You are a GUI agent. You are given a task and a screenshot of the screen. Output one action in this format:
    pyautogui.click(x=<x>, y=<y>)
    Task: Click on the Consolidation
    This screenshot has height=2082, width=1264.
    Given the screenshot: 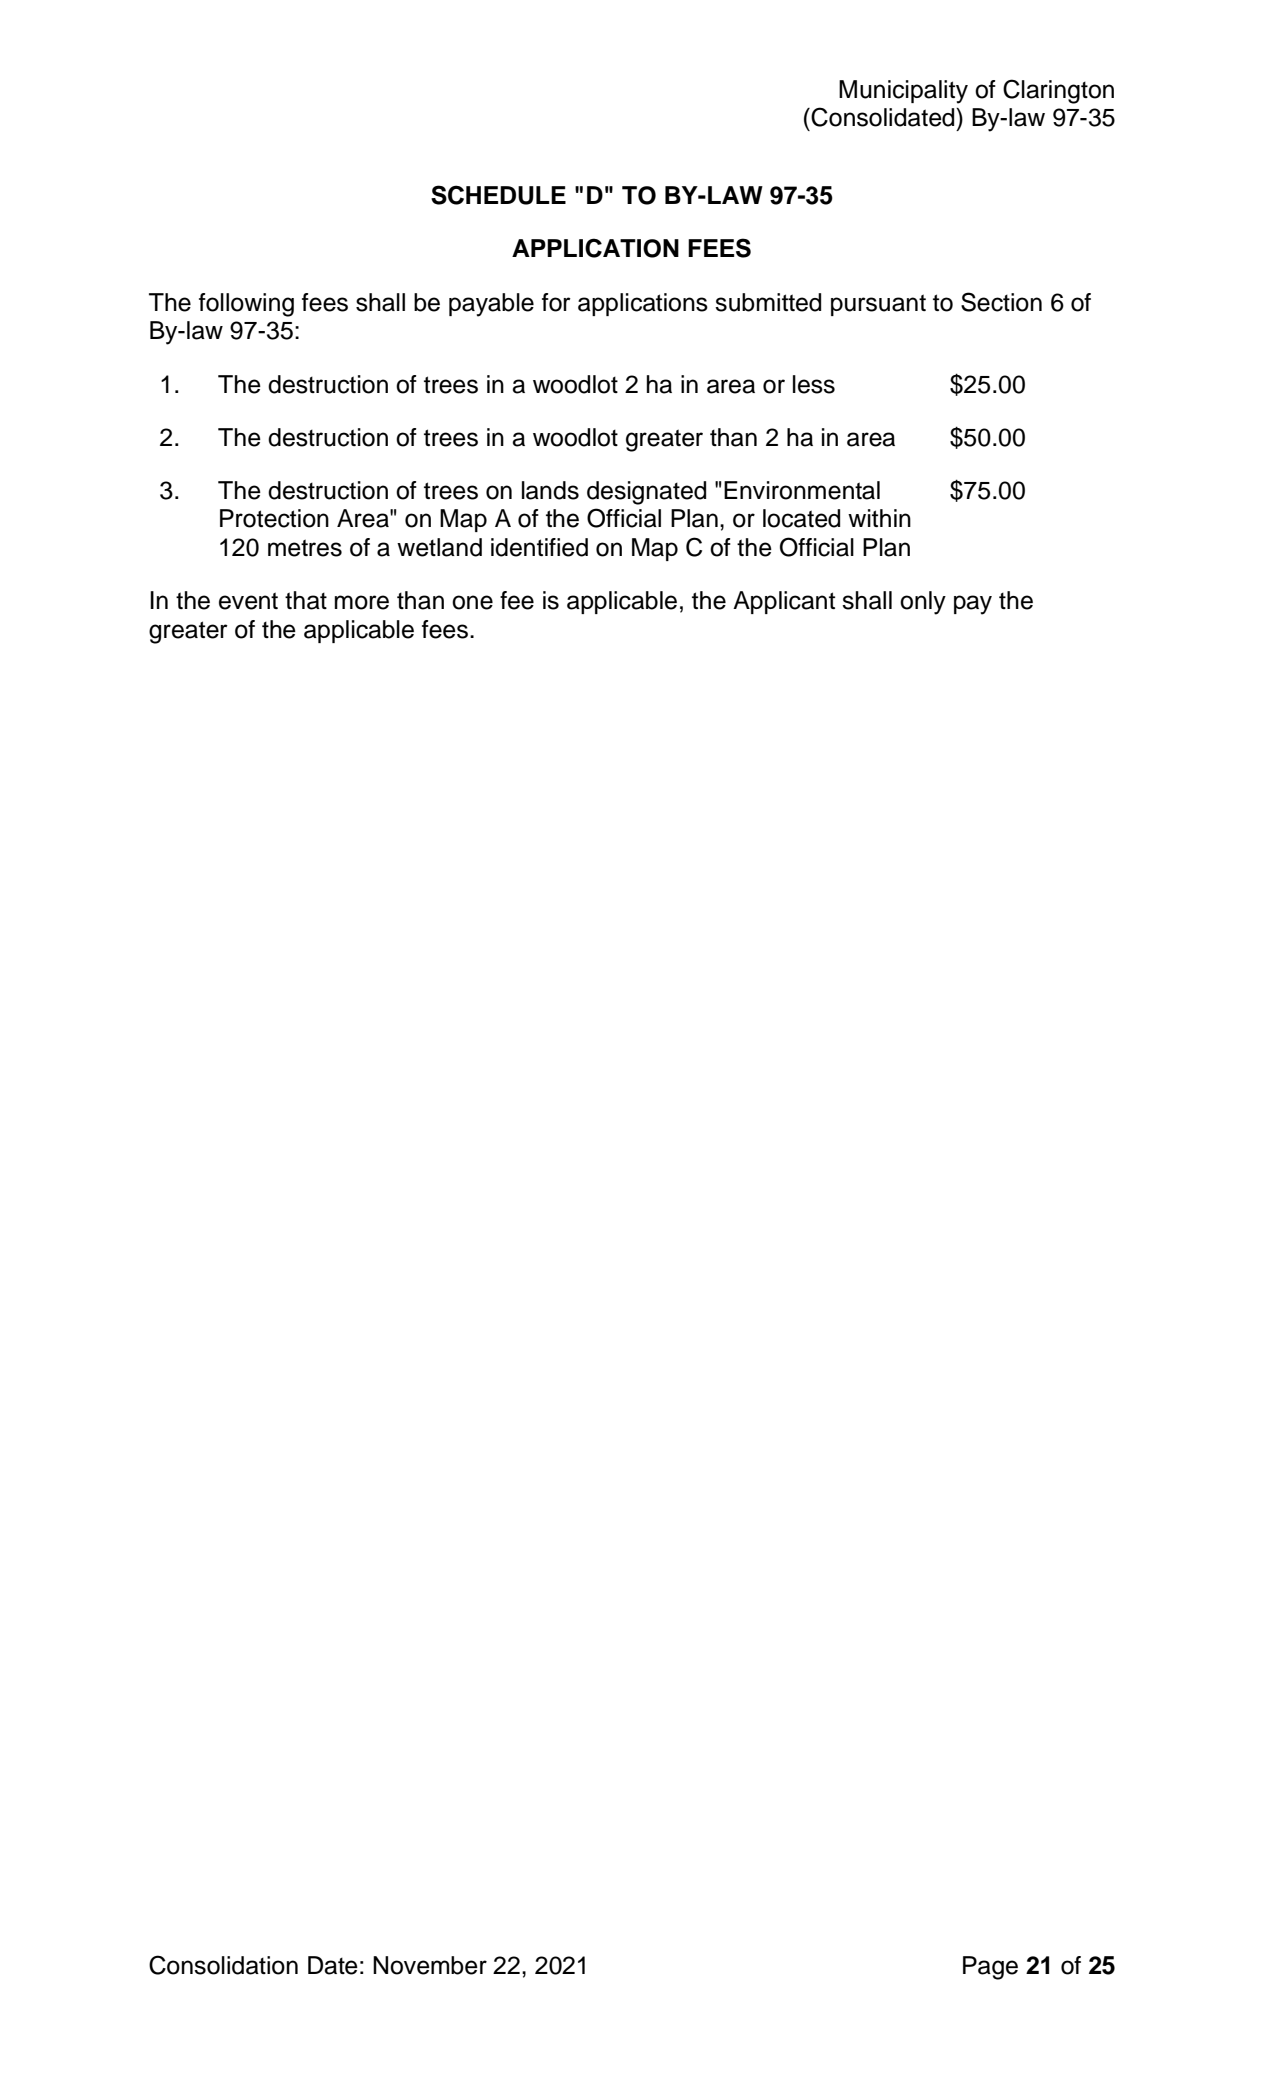 What is the action you would take?
    pyautogui.click(x=223, y=1965)
